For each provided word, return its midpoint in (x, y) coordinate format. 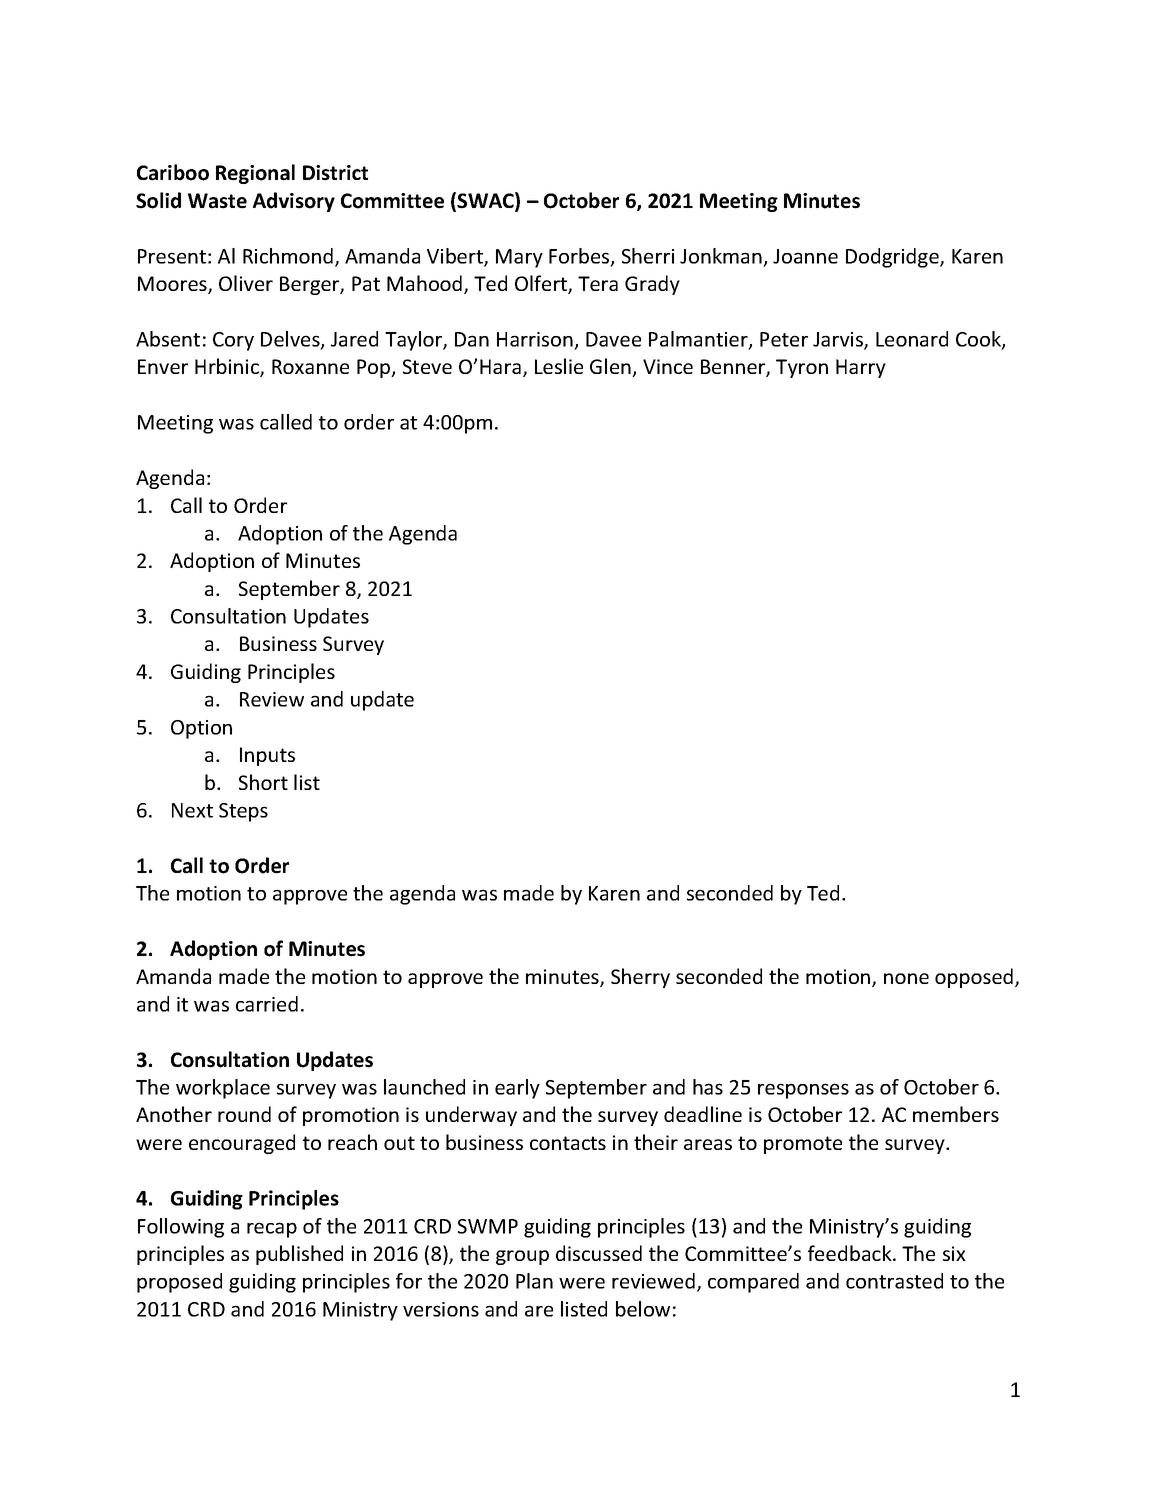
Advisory (294, 202)
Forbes (580, 257)
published (299, 1255)
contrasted (894, 1281)
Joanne (805, 256)
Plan (534, 1281)
